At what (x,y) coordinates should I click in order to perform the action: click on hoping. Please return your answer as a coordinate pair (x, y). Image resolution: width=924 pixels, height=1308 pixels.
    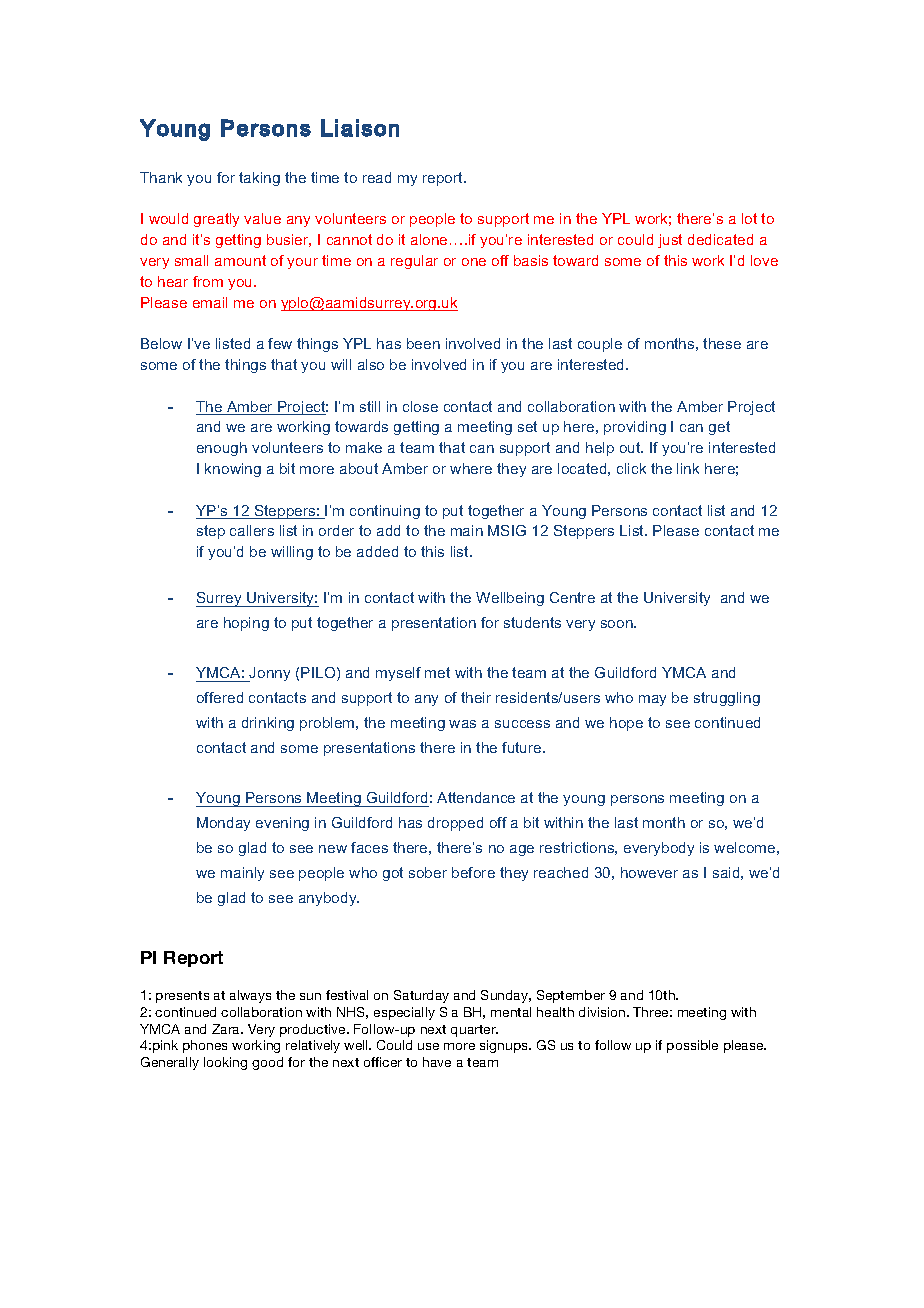
    Looking at the image, I should click on (246, 624).
